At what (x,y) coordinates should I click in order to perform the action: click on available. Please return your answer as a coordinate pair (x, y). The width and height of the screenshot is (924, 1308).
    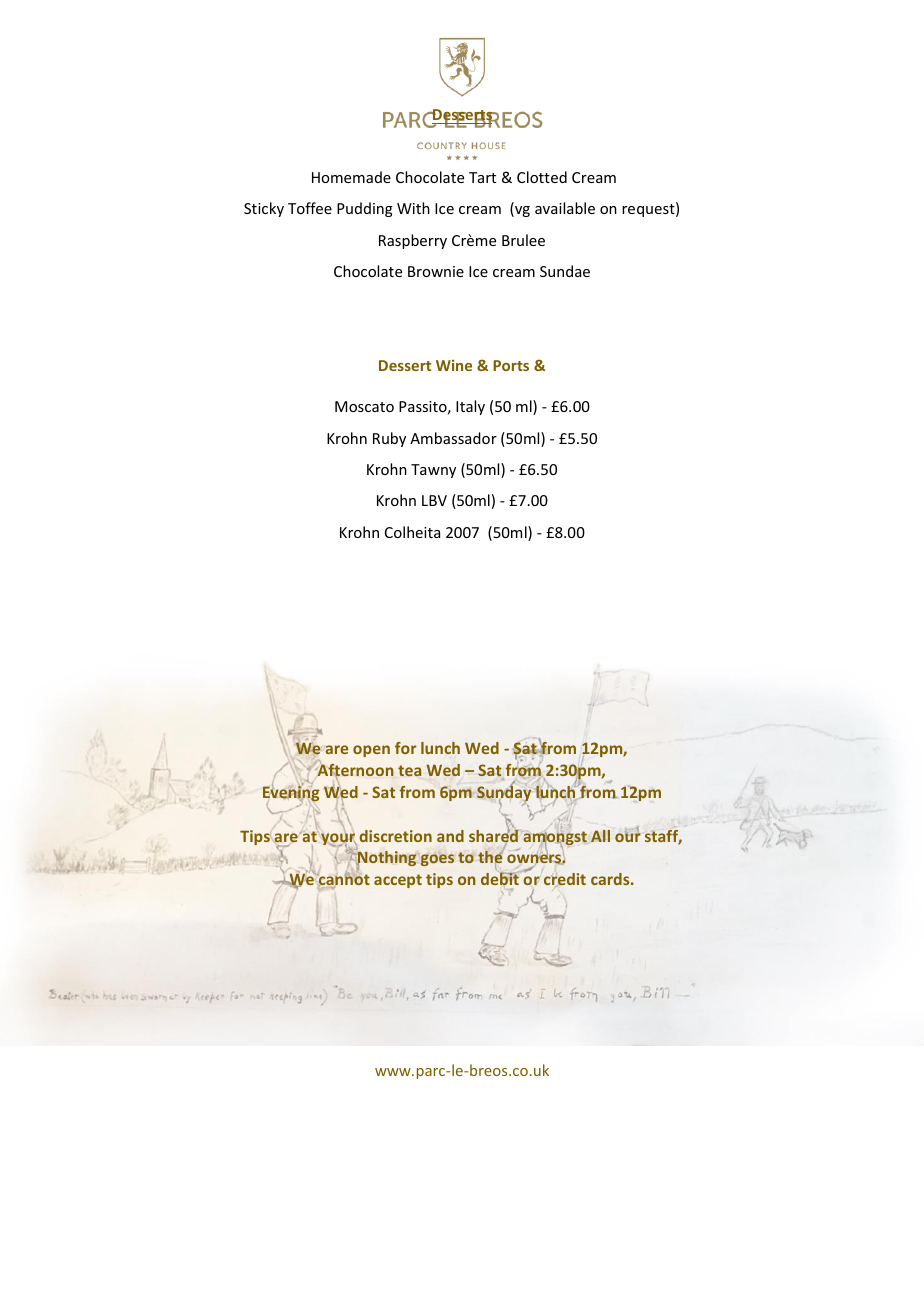
    Looking at the image, I should click on (565, 208).
